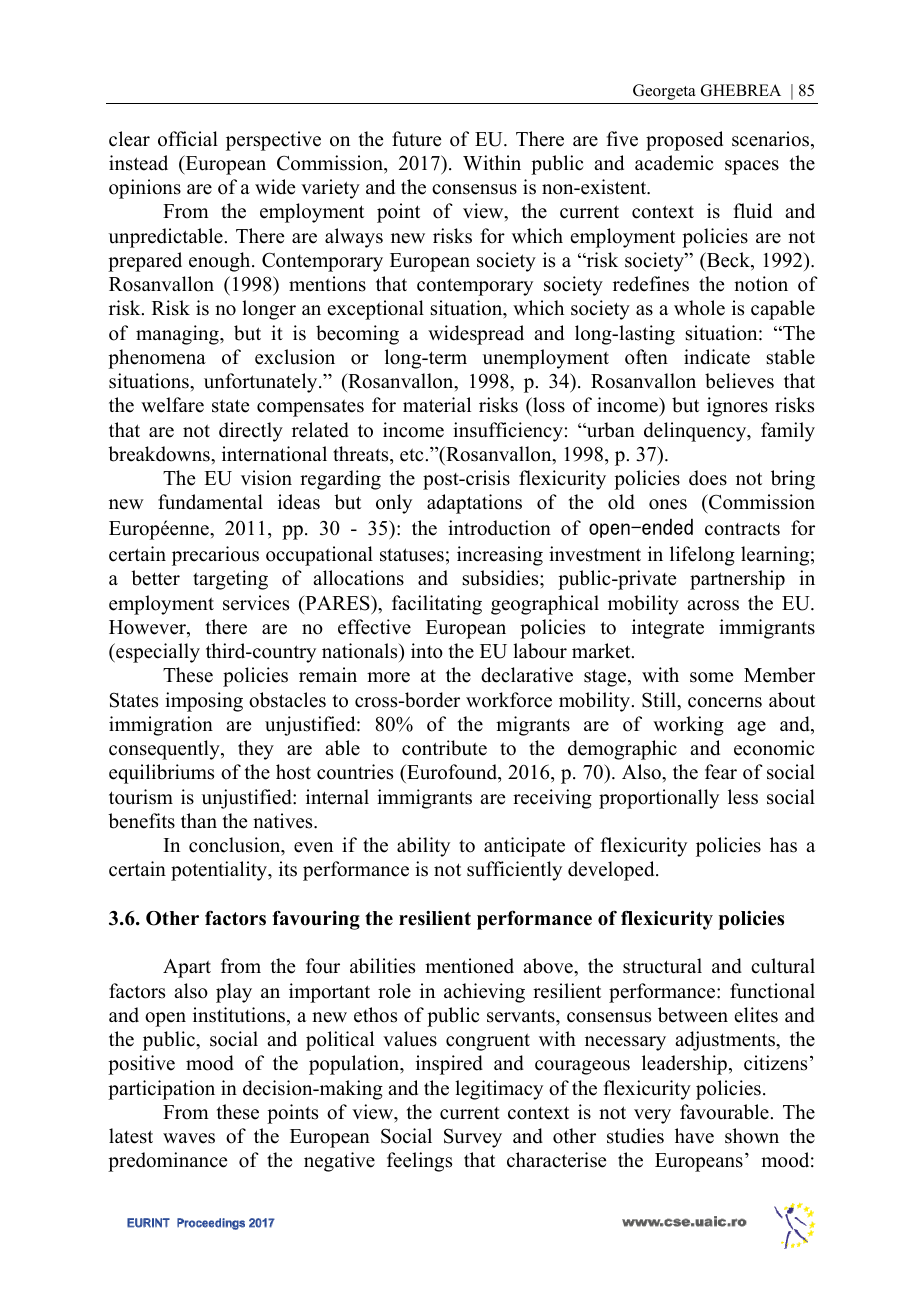 This screenshot has width=924, height=1304. What do you see at coordinates (199, 820) in the screenshot?
I see `than` at bounding box center [199, 820].
